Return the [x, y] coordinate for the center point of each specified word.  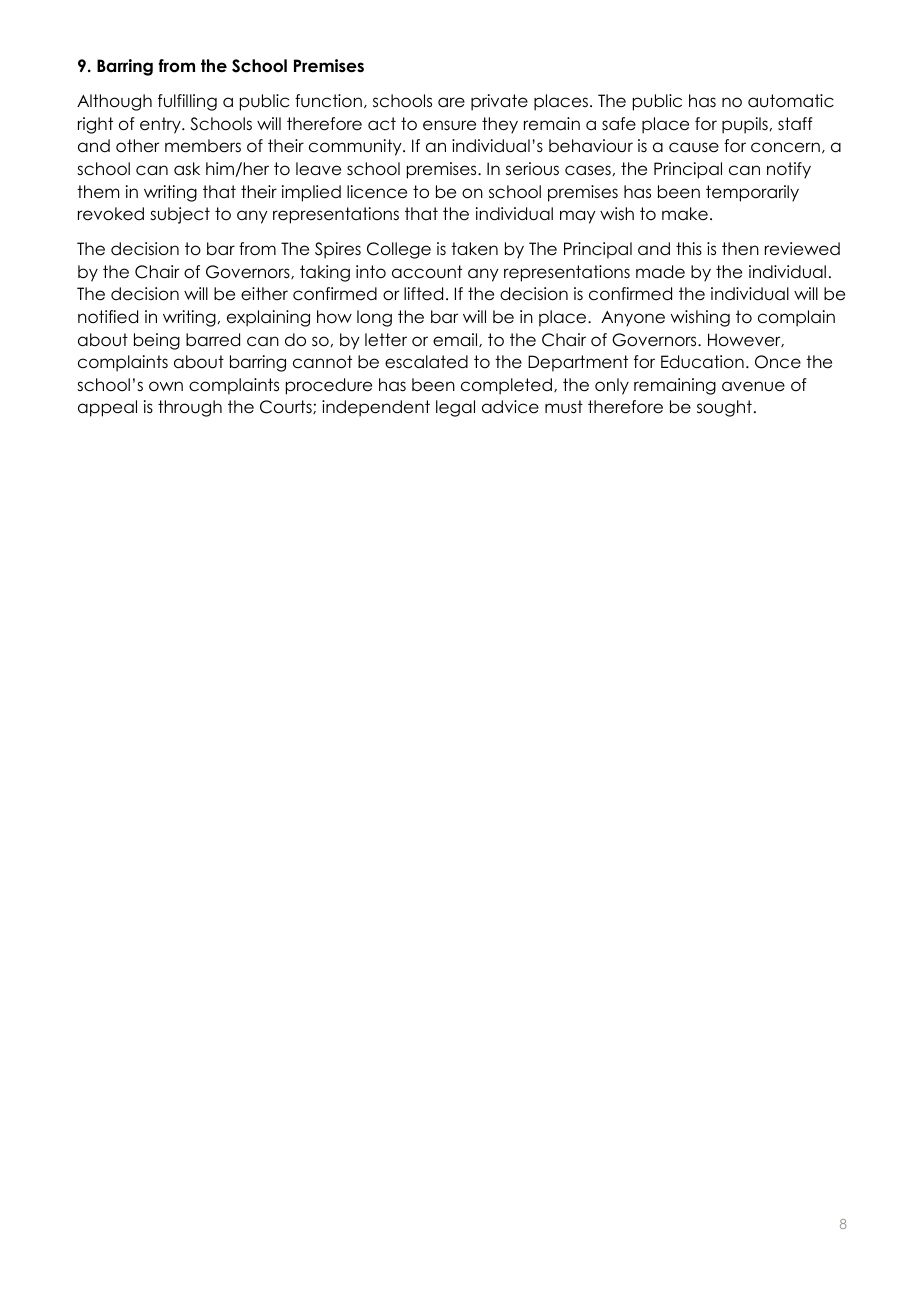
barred [213, 340]
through [190, 408]
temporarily [752, 193]
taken [474, 249]
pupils [745, 125]
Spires [338, 250]
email [456, 340]
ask [187, 168]
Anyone [633, 319]
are [451, 102]
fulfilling [187, 102]
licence [377, 192]
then [740, 249]
